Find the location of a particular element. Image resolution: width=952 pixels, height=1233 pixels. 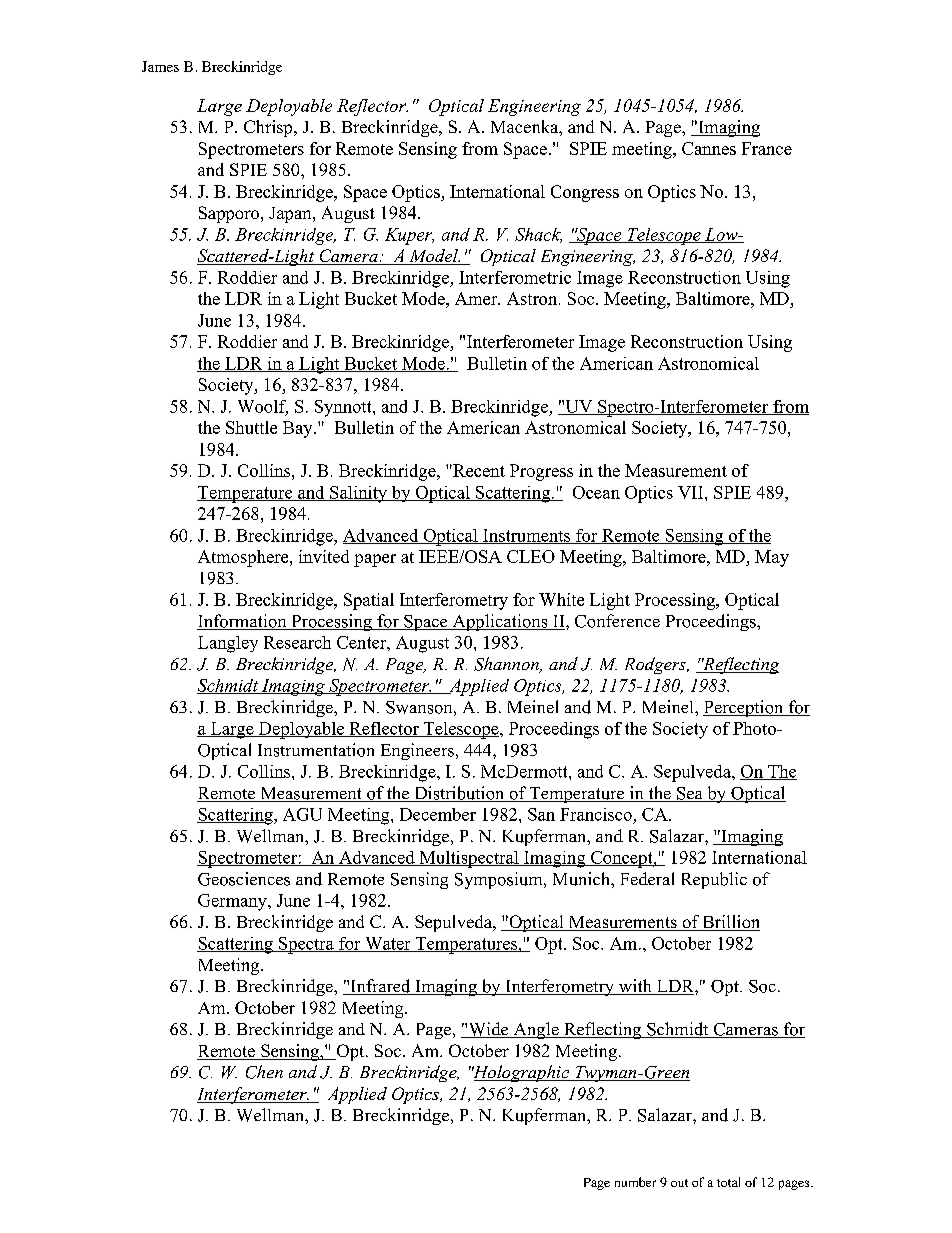

Holographic is located at coordinates (521, 1073).
